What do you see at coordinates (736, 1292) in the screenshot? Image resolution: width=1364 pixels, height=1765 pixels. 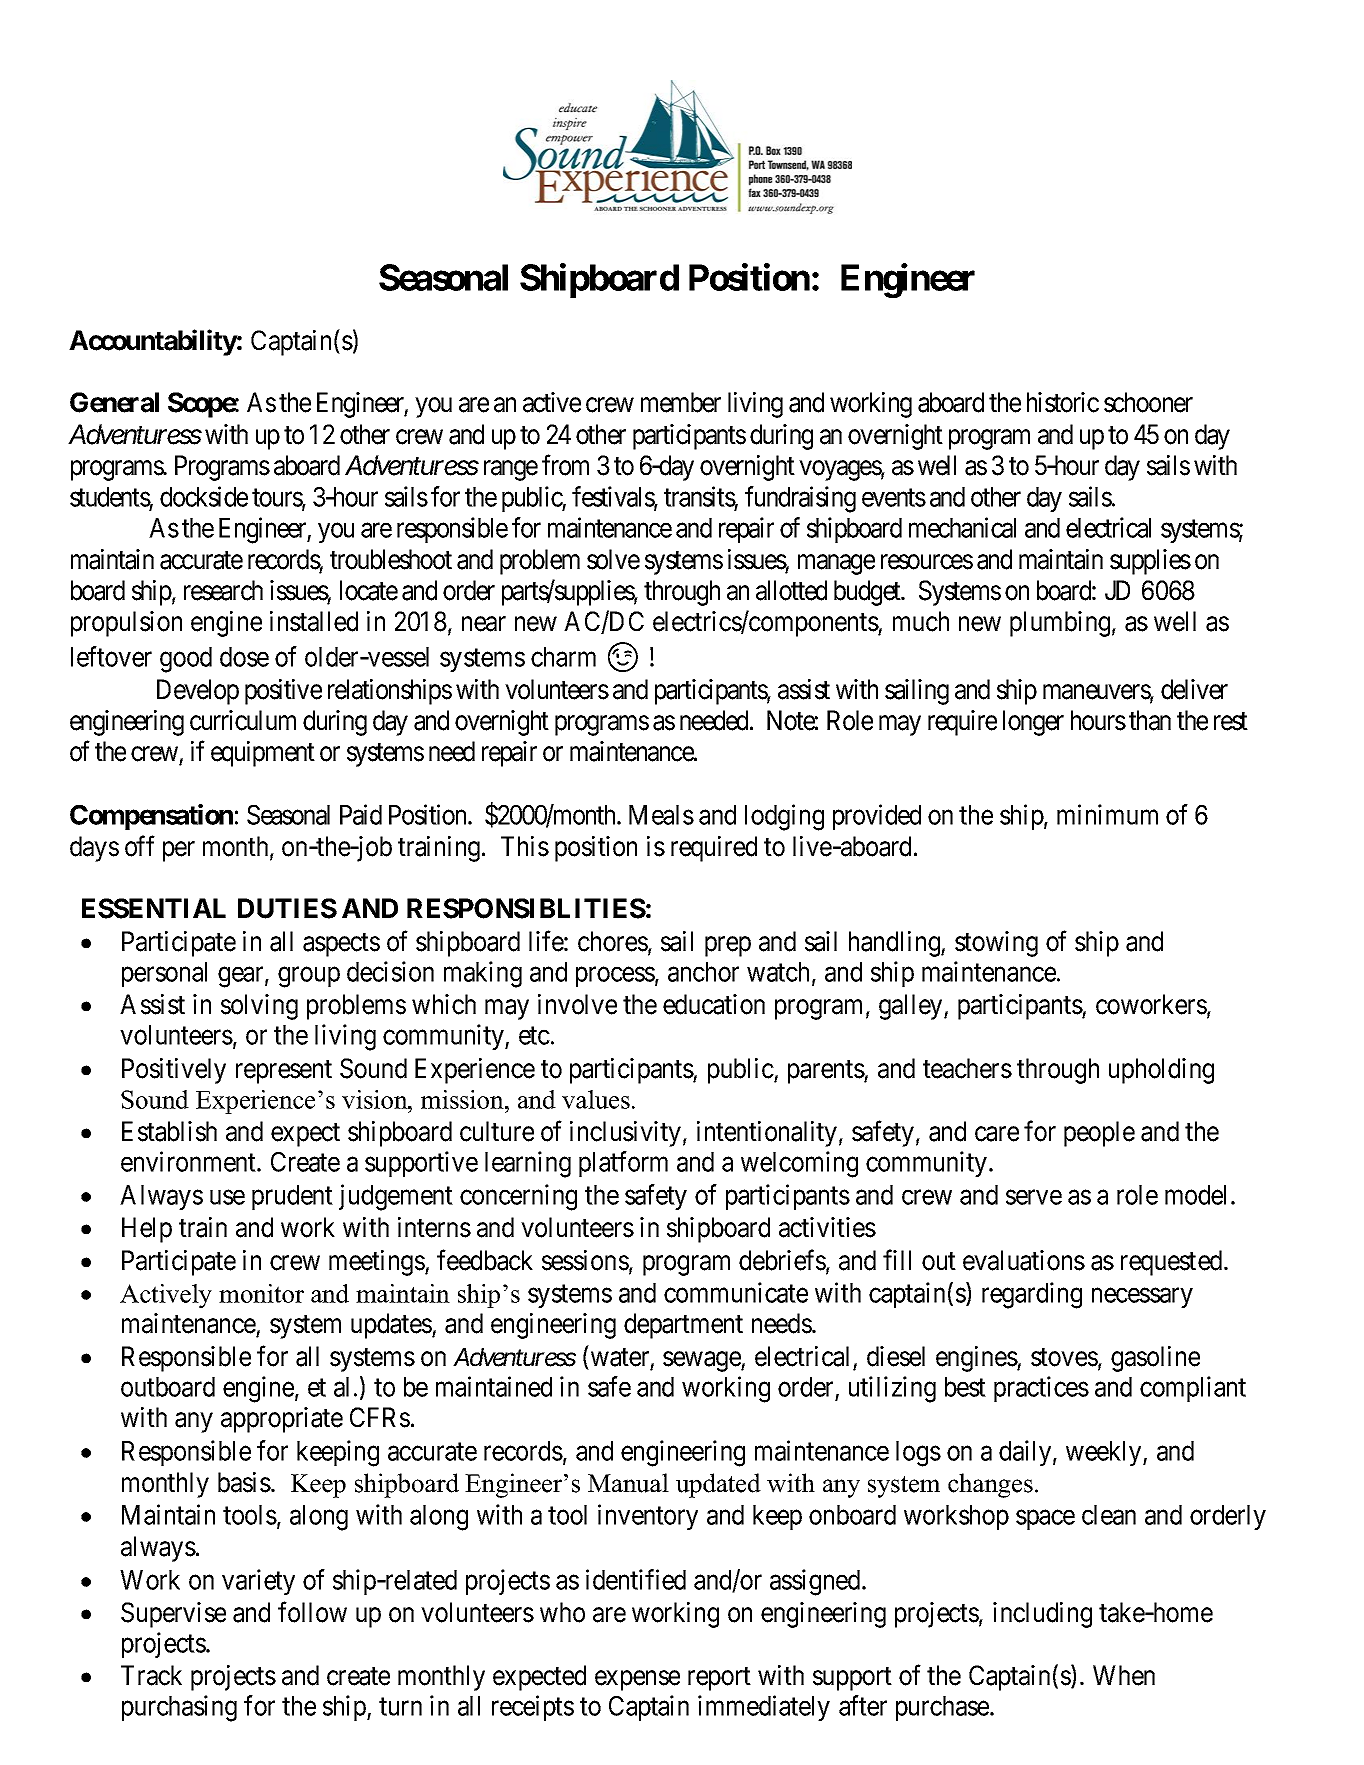 I see `communicate` at bounding box center [736, 1292].
